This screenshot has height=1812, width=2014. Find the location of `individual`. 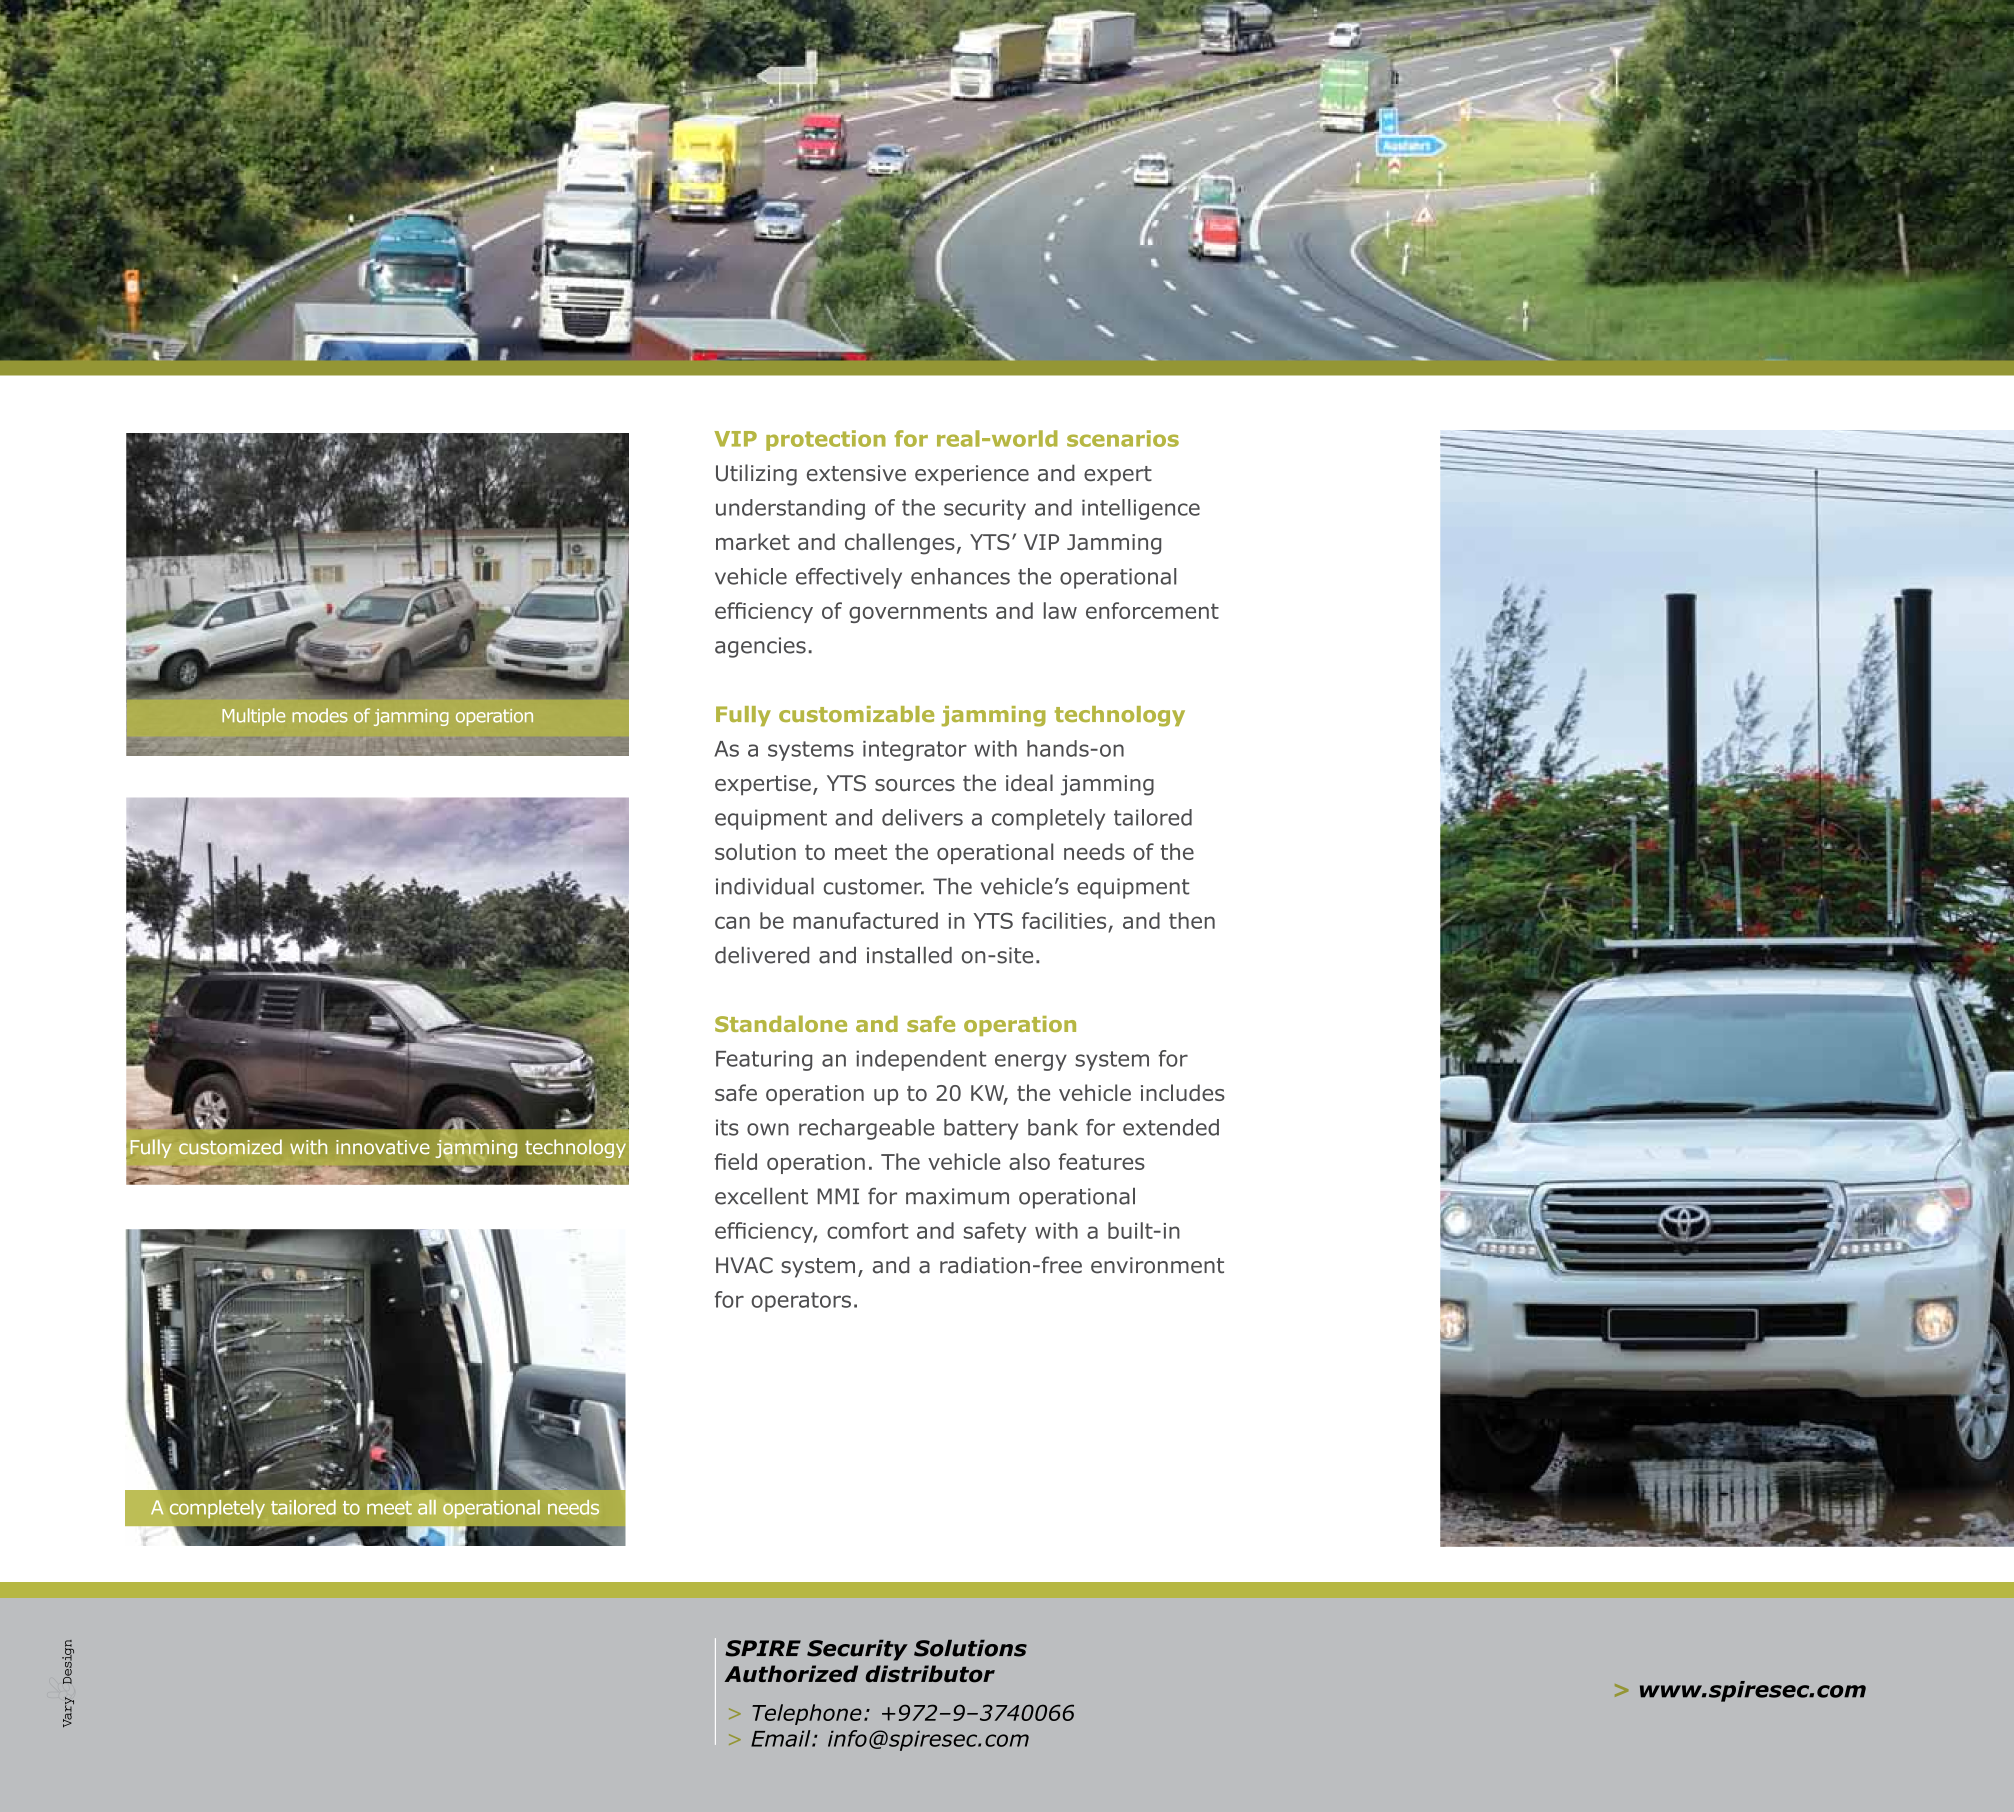

individual is located at coordinates (765, 886).
